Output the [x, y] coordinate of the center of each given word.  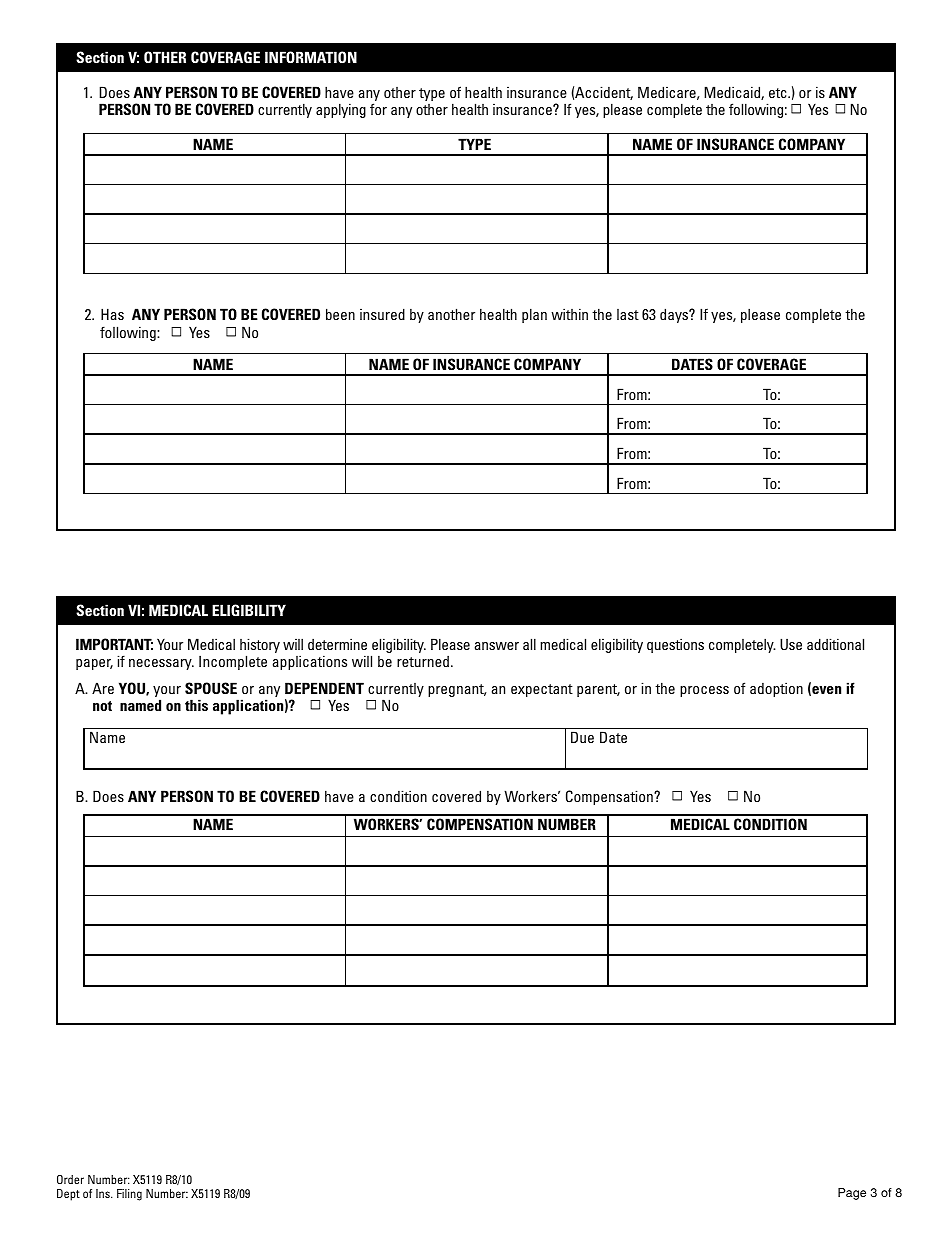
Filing [129, 1195]
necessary [161, 664]
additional [835, 644]
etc [779, 93]
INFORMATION [311, 57]
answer [497, 646]
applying [341, 110]
